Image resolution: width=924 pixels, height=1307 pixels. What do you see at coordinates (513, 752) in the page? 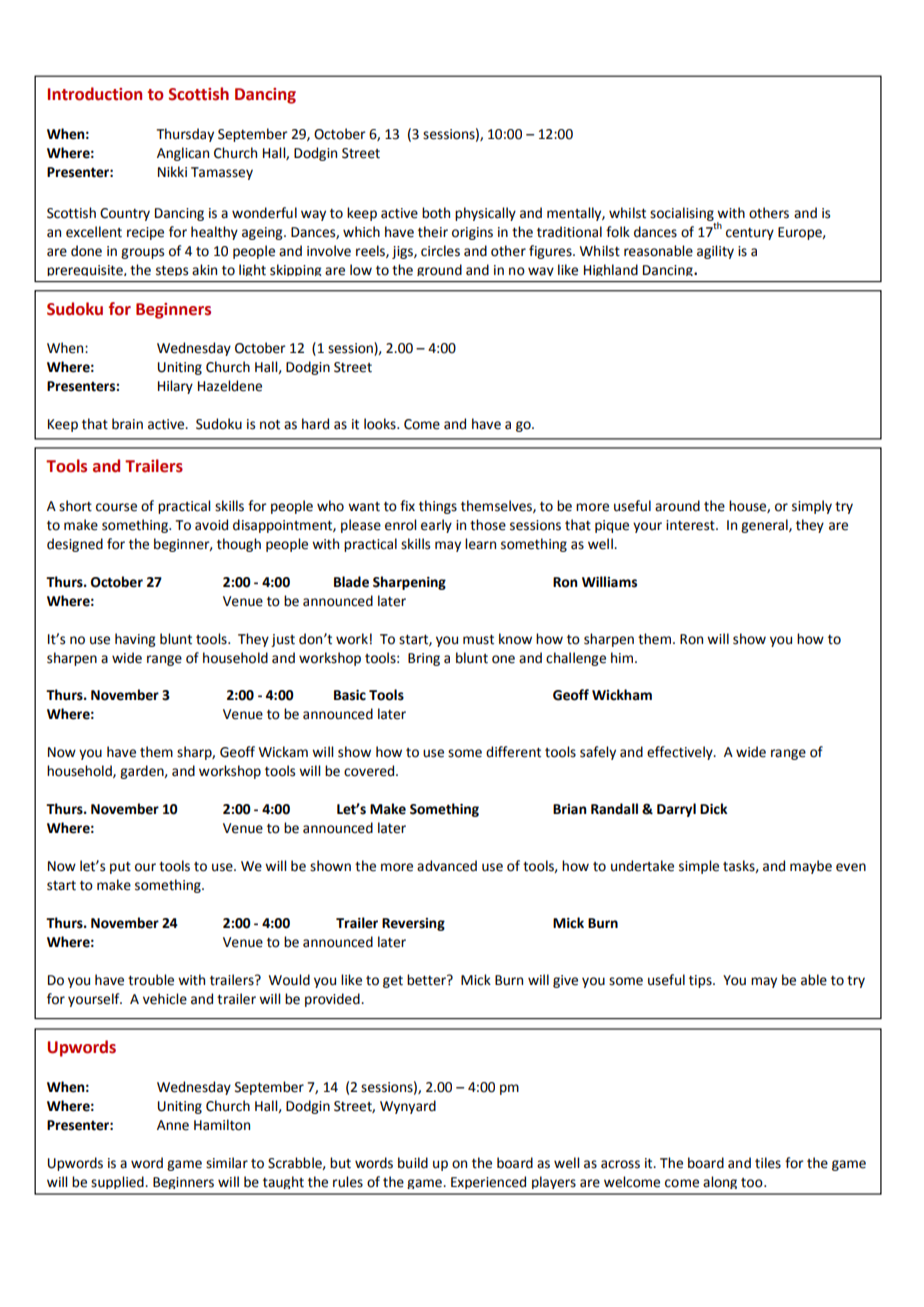
I see `different` at bounding box center [513, 752].
